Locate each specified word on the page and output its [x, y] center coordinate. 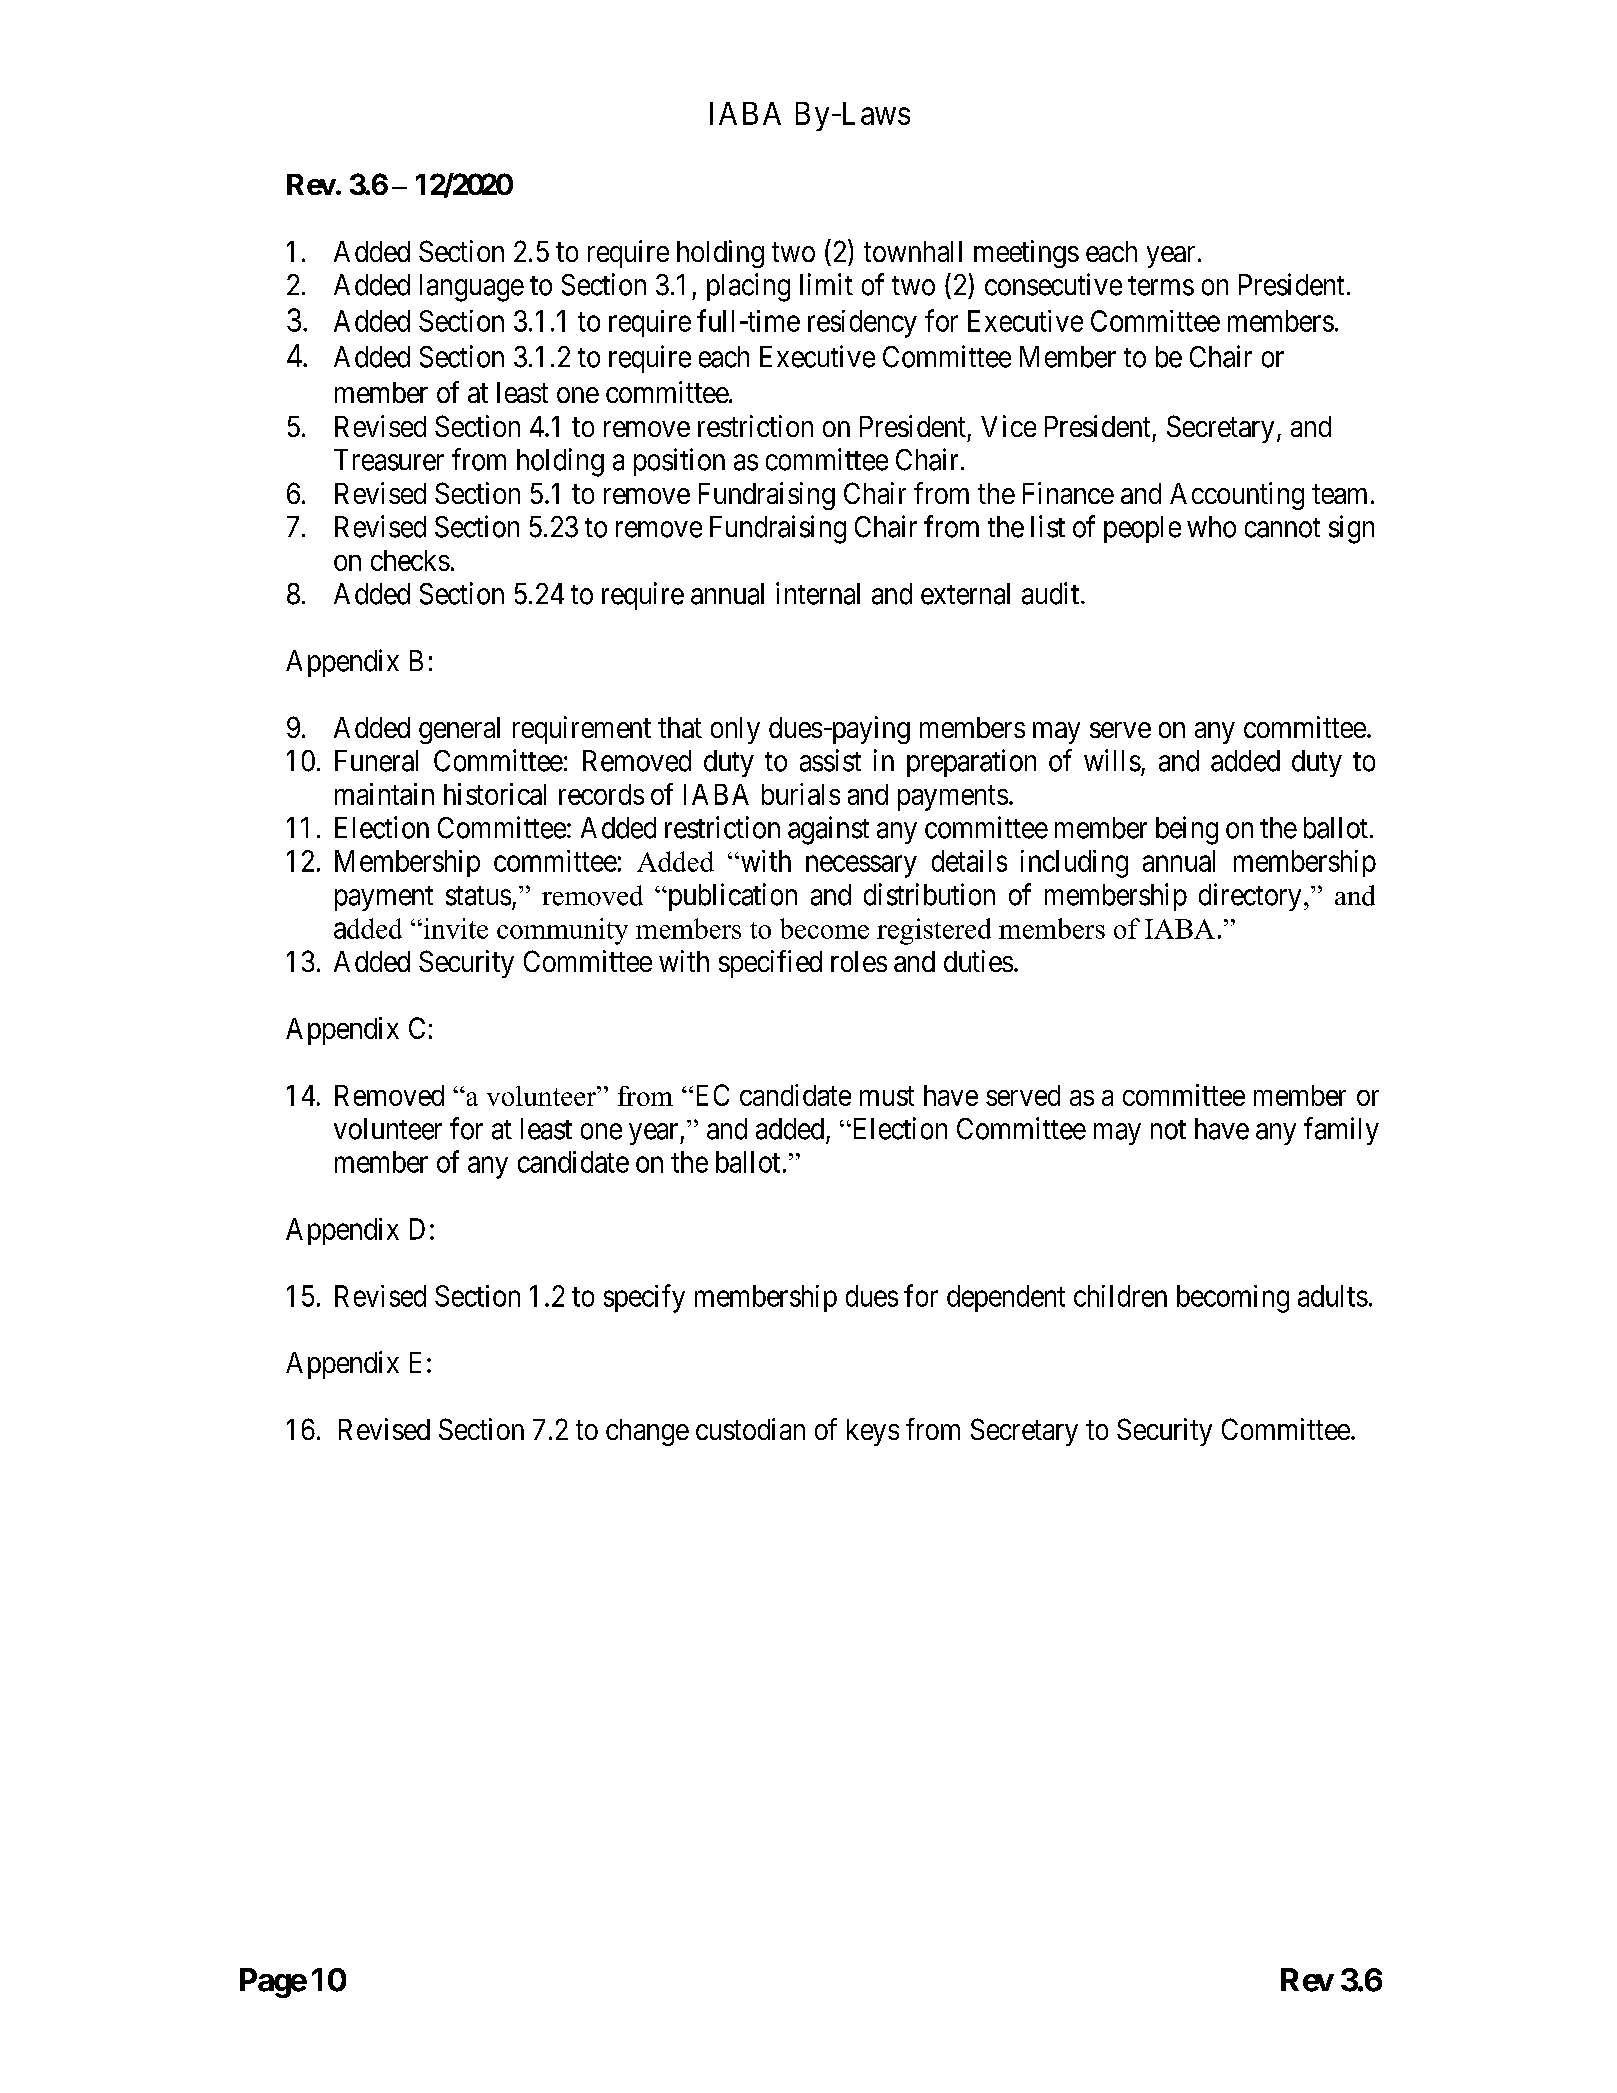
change [647, 1432]
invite [454, 928]
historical [495, 794]
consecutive [1053, 284]
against [828, 830]
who [1211, 527]
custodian [750, 1429]
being [1187, 830]
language [472, 288]
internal [818, 593]
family [1341, 1131]
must [887, 1096]
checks [410, 560]
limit [826, 284]
